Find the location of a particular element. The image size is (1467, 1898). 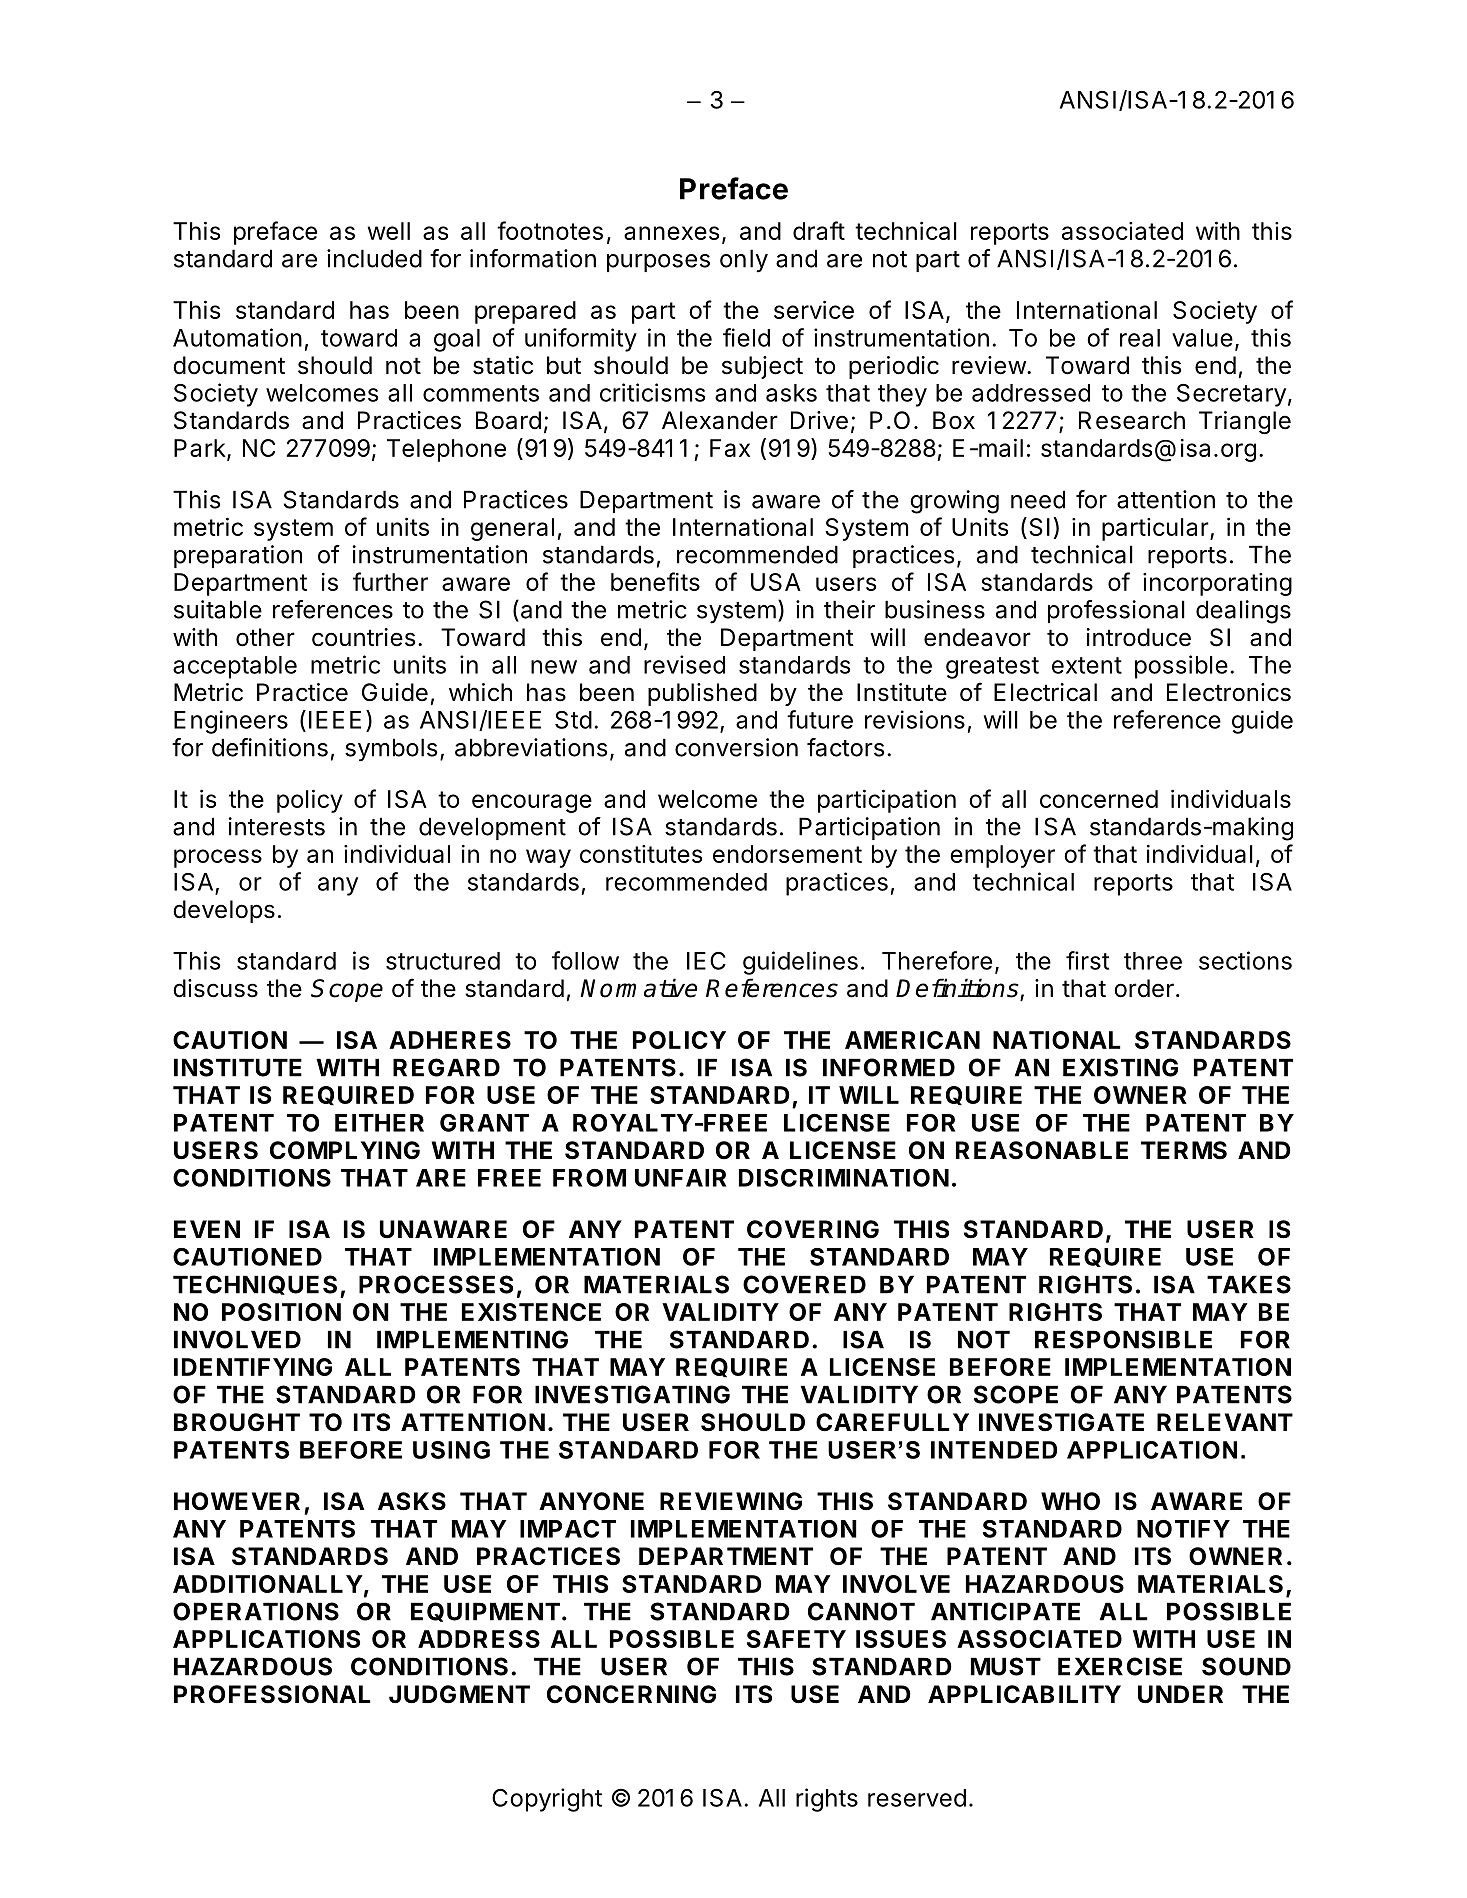

included is located at coordinates (374, 258).
